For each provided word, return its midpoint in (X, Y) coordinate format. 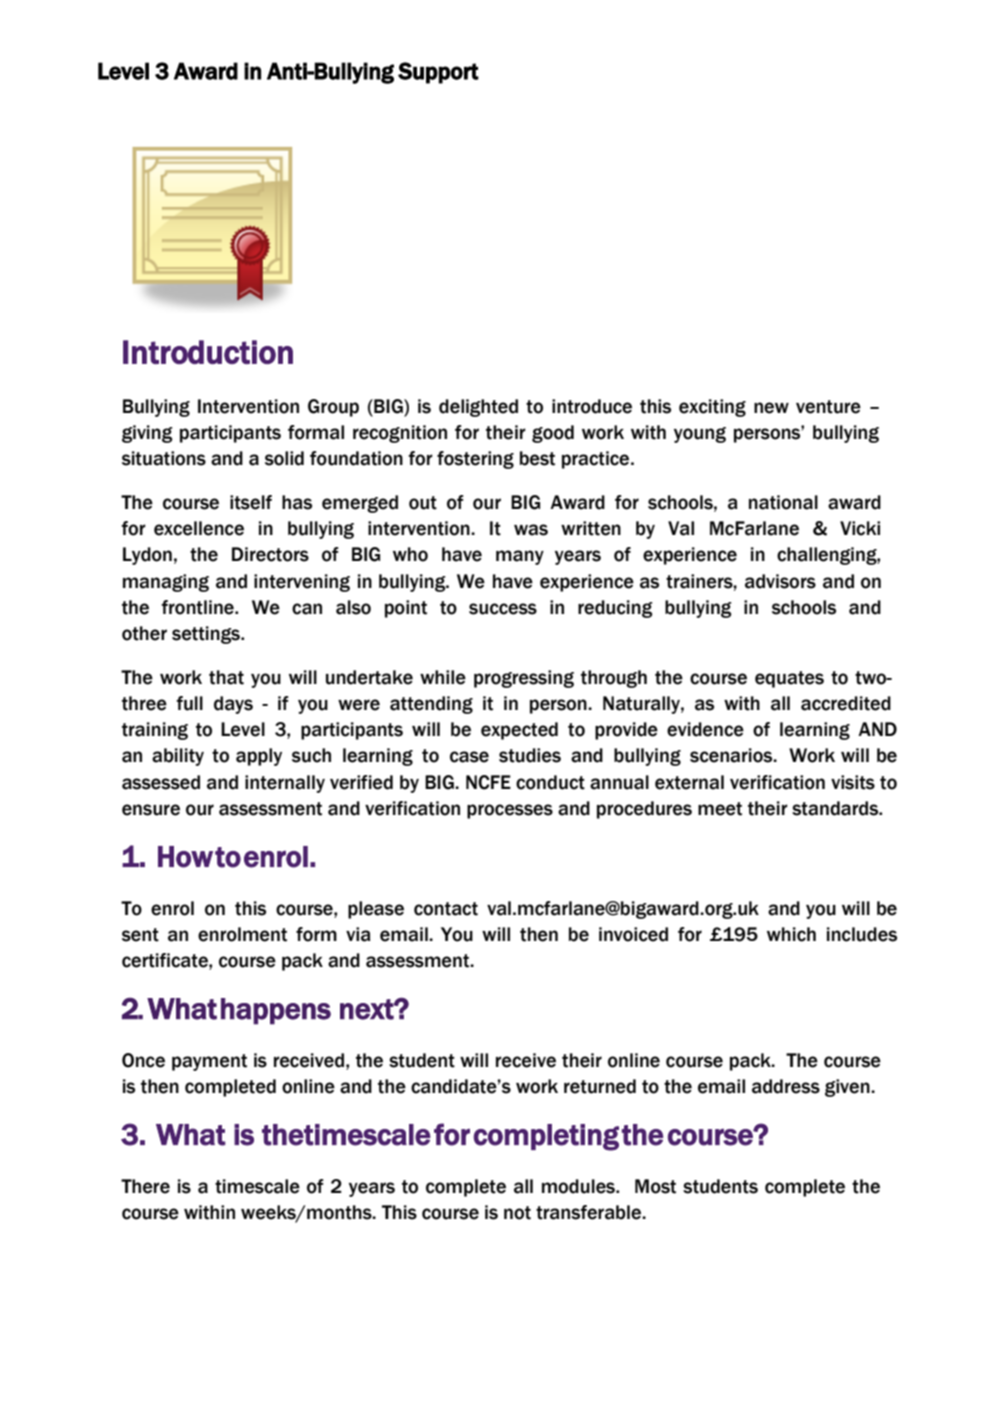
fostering (475, 460)
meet (720, 809)
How (185, 857)
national (783, 502)
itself (251, 502)
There (145, 1186)
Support (438, 73)
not (517, 1213)
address (786, 1086)
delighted (478, 408)
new (771, 408)
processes (510, 811)
